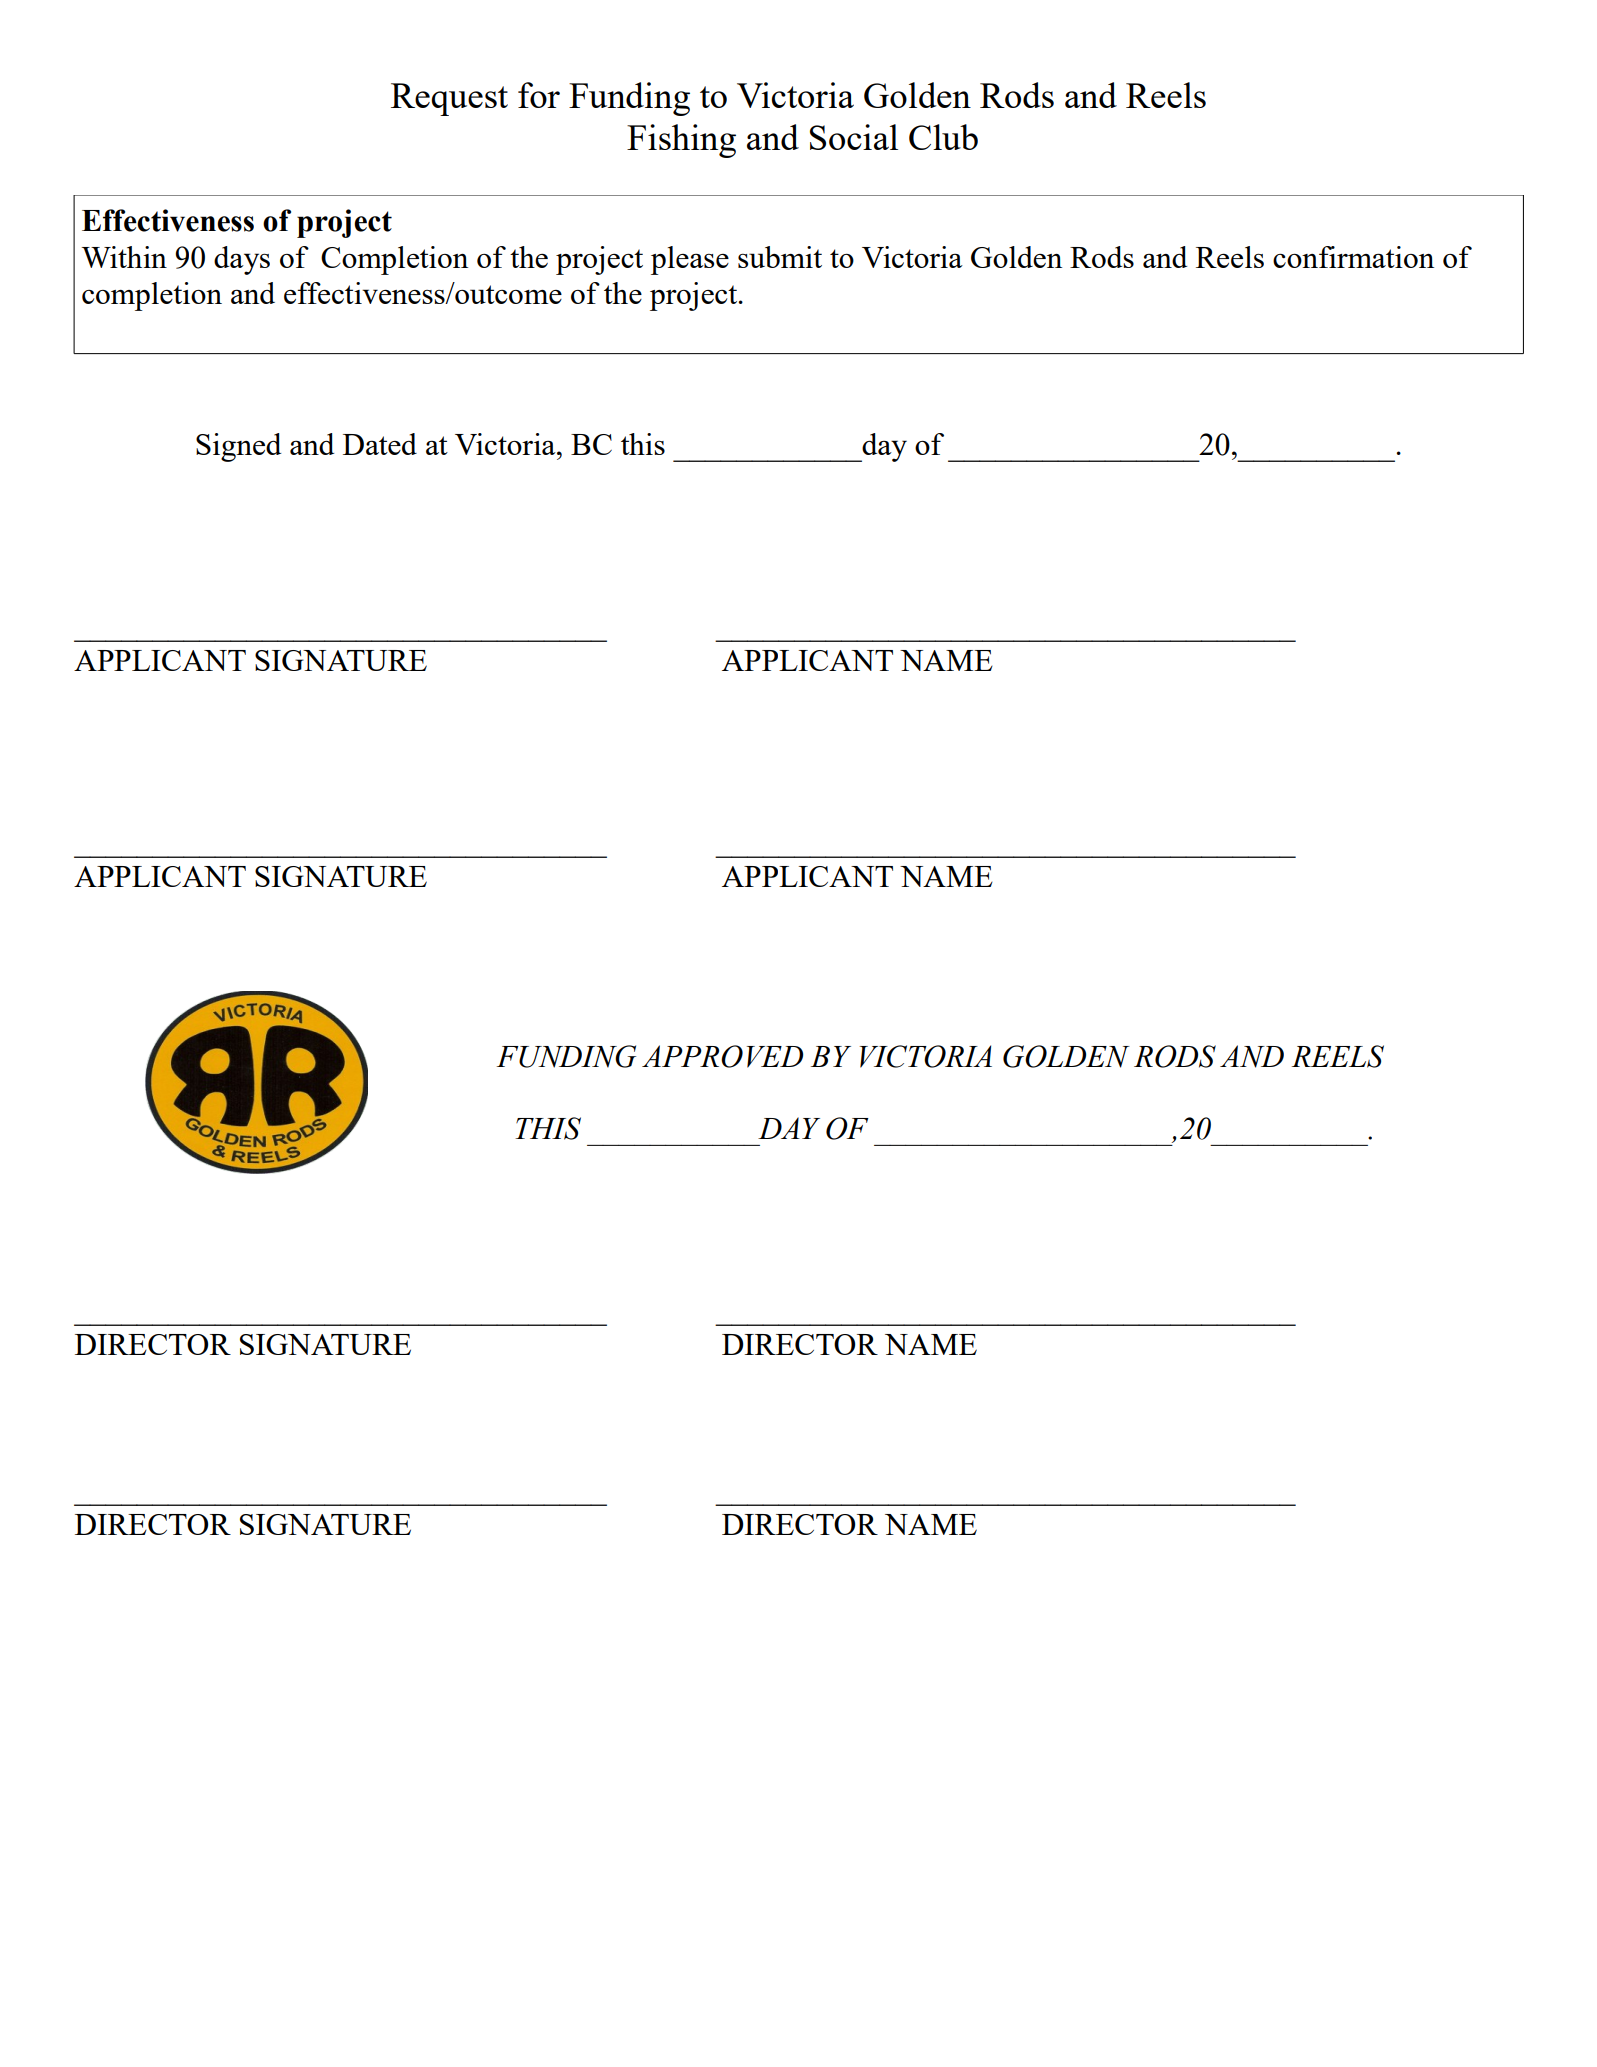 The width and height of the screenshot is (1597, 2067). Describe the element at coordinates (238, 447) in the screenshot. I see `Signed` at that location.
